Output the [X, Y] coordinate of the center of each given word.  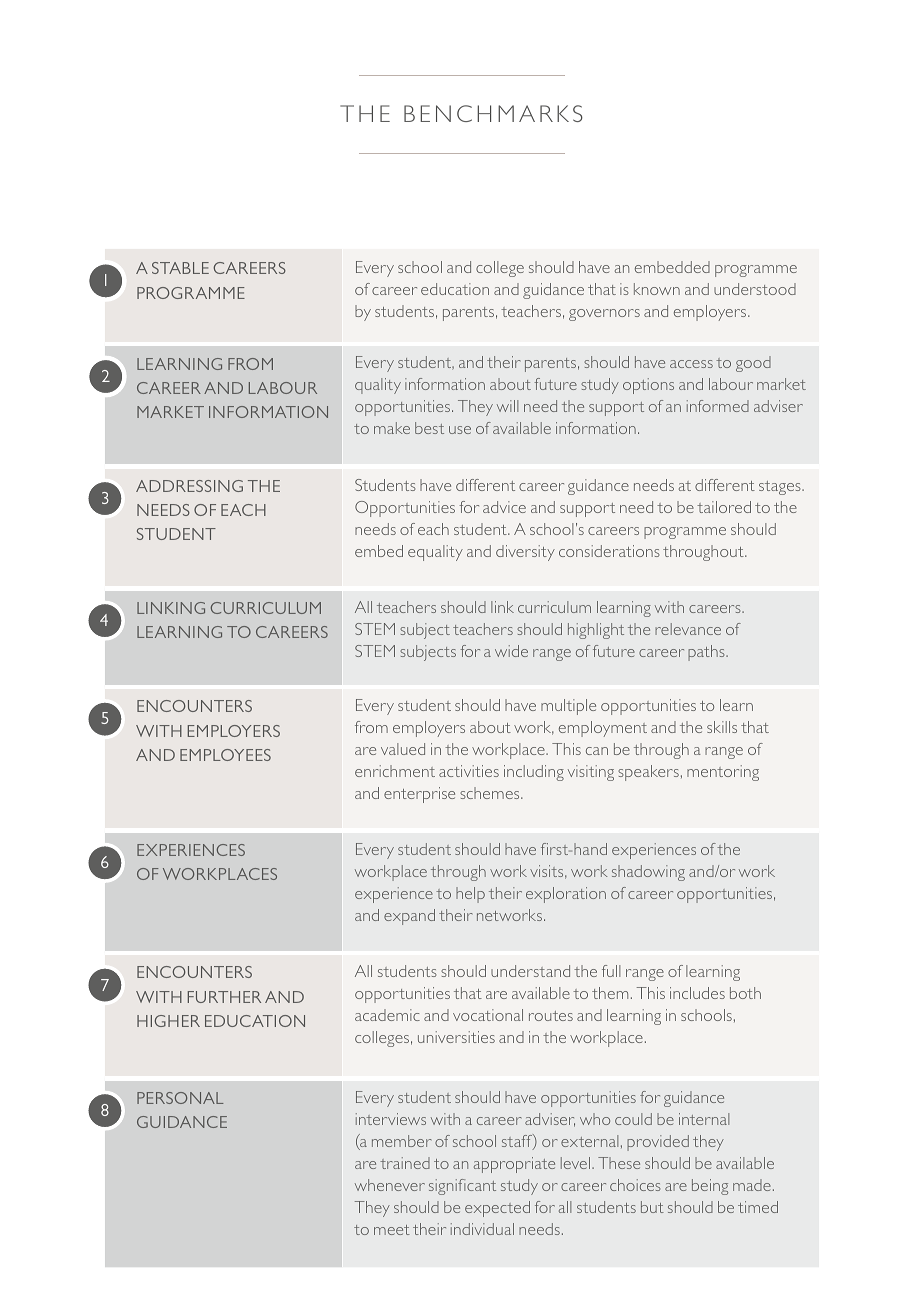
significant [462, 1187]
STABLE [180, 268]
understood [755, 289]
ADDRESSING [189, 486]
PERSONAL [180, 1098]
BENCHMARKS [493, 113]
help [470, 895]
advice [504, 507]
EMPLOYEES [225, 755]
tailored [724, 507]
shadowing [648, 873]
